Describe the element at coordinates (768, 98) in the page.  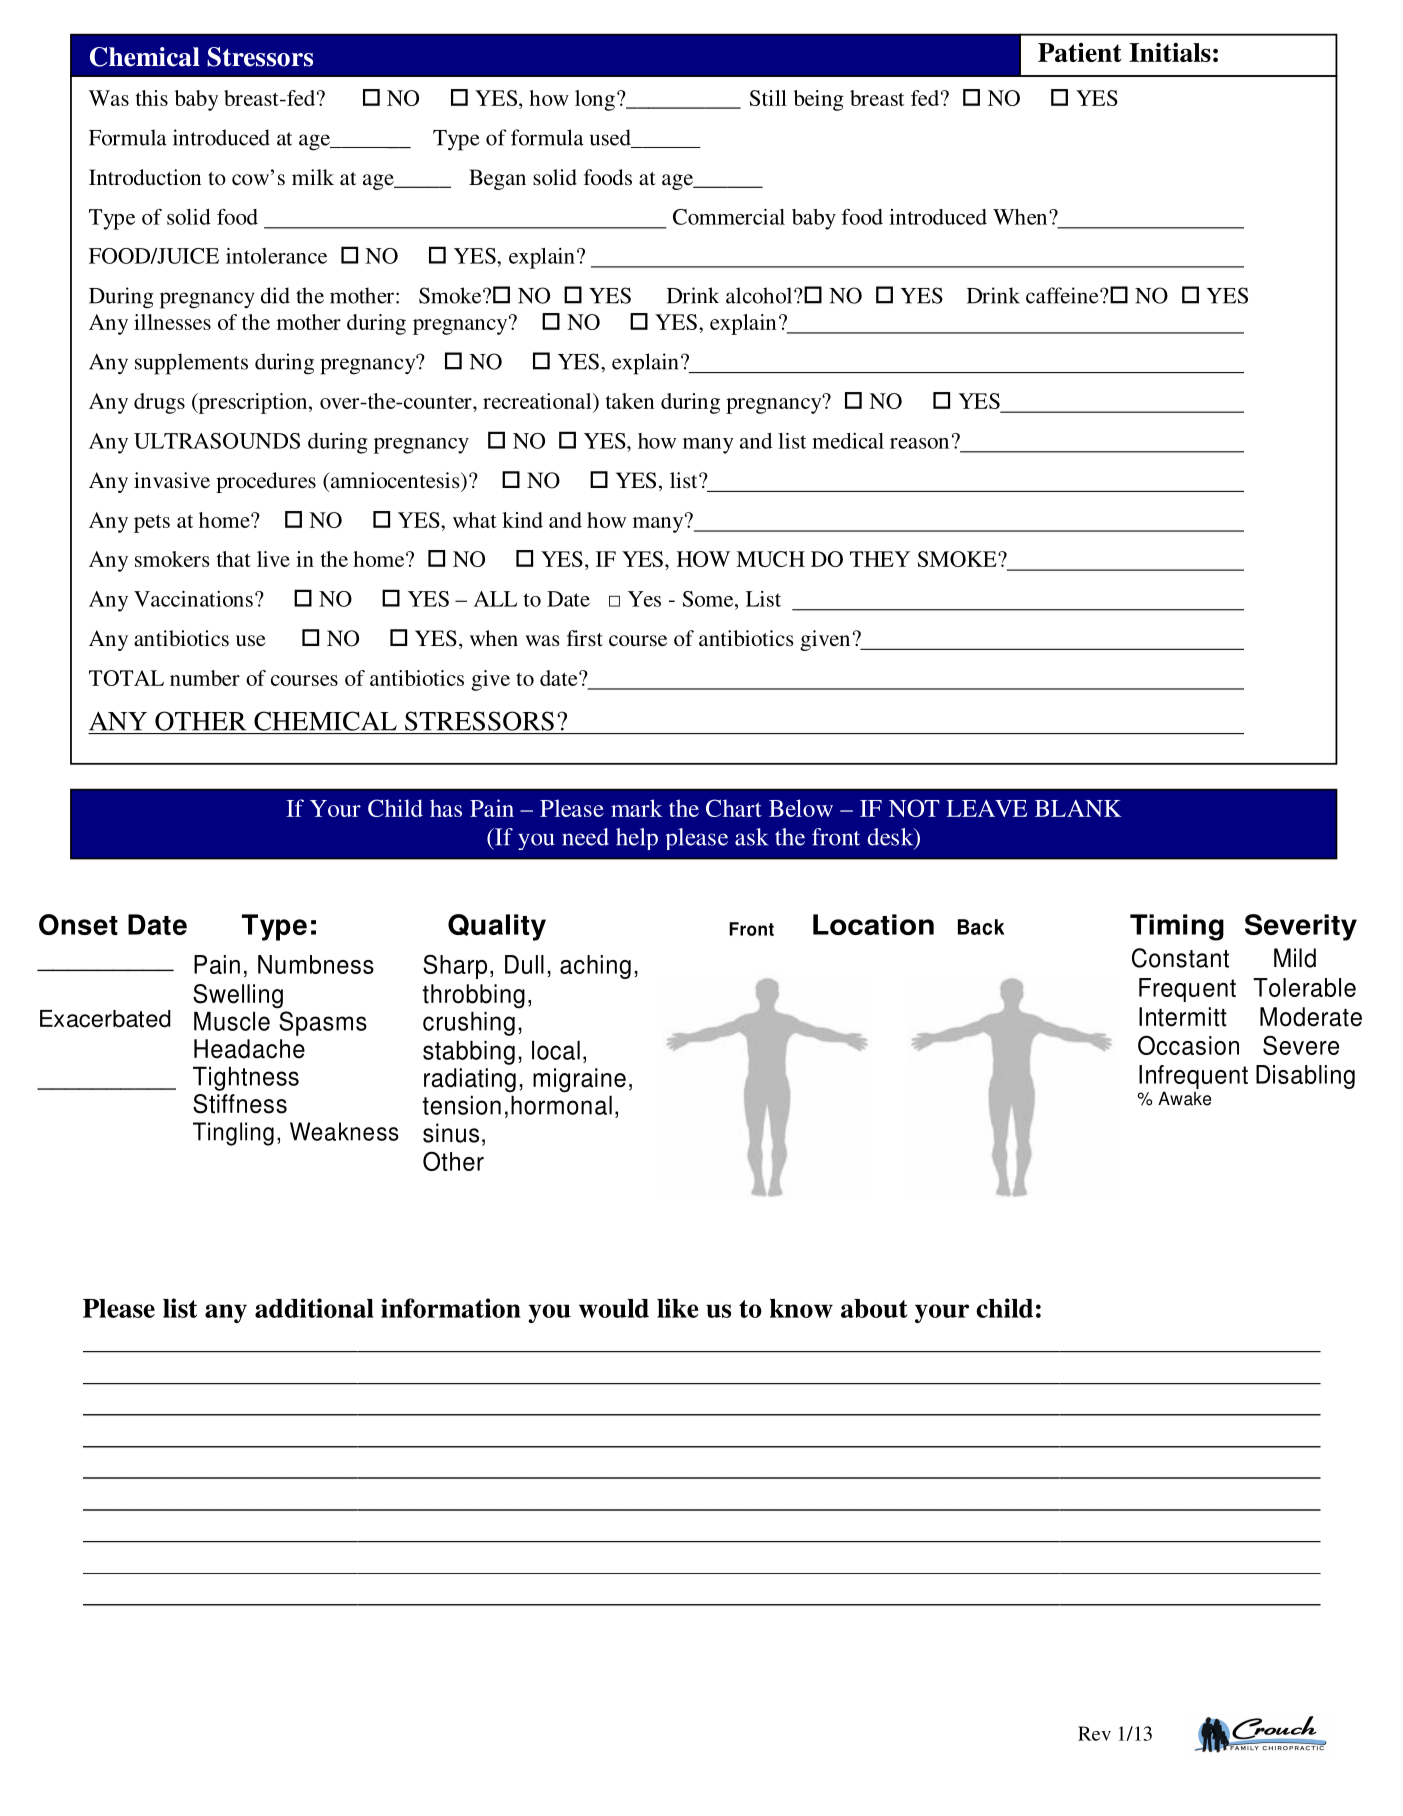
I see `Still` at that location.
